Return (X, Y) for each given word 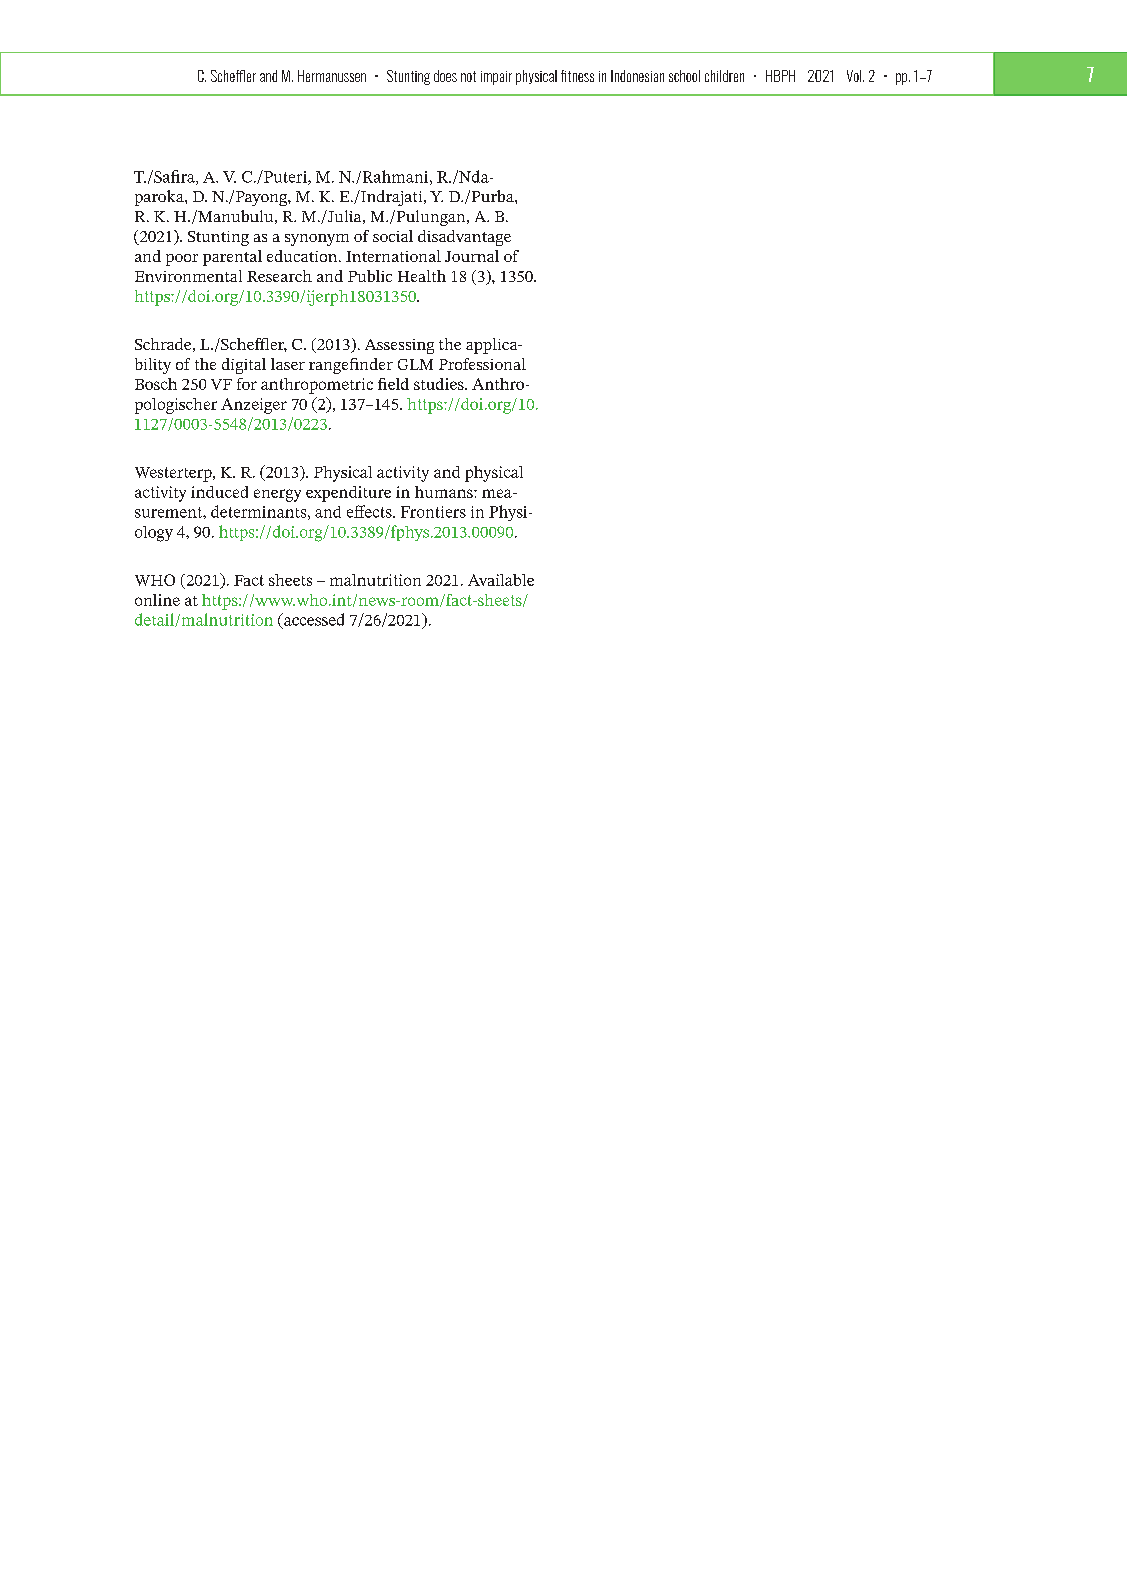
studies (440, 384)
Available (501, 580)
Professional (482, 364)
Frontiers (433, 512)
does (445, 76)
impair (496, 78)
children (724, 76)
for (247, 384)
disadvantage (464, 238)
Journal (472, 256)
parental (232, 258)
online (157, 600)
